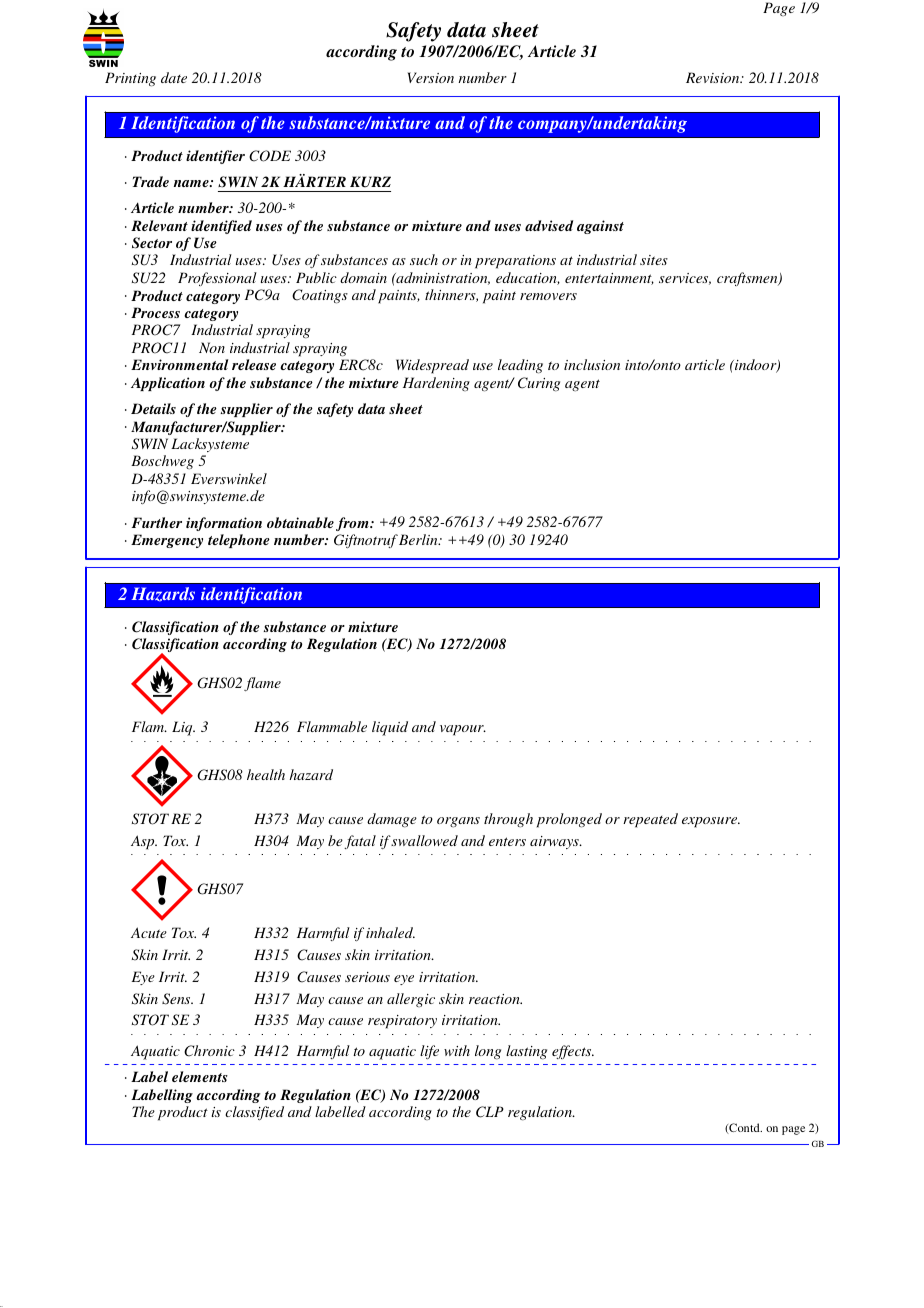 The height and width of the document is (1308, 924). I want to click on repeated, so click(650, 820).
